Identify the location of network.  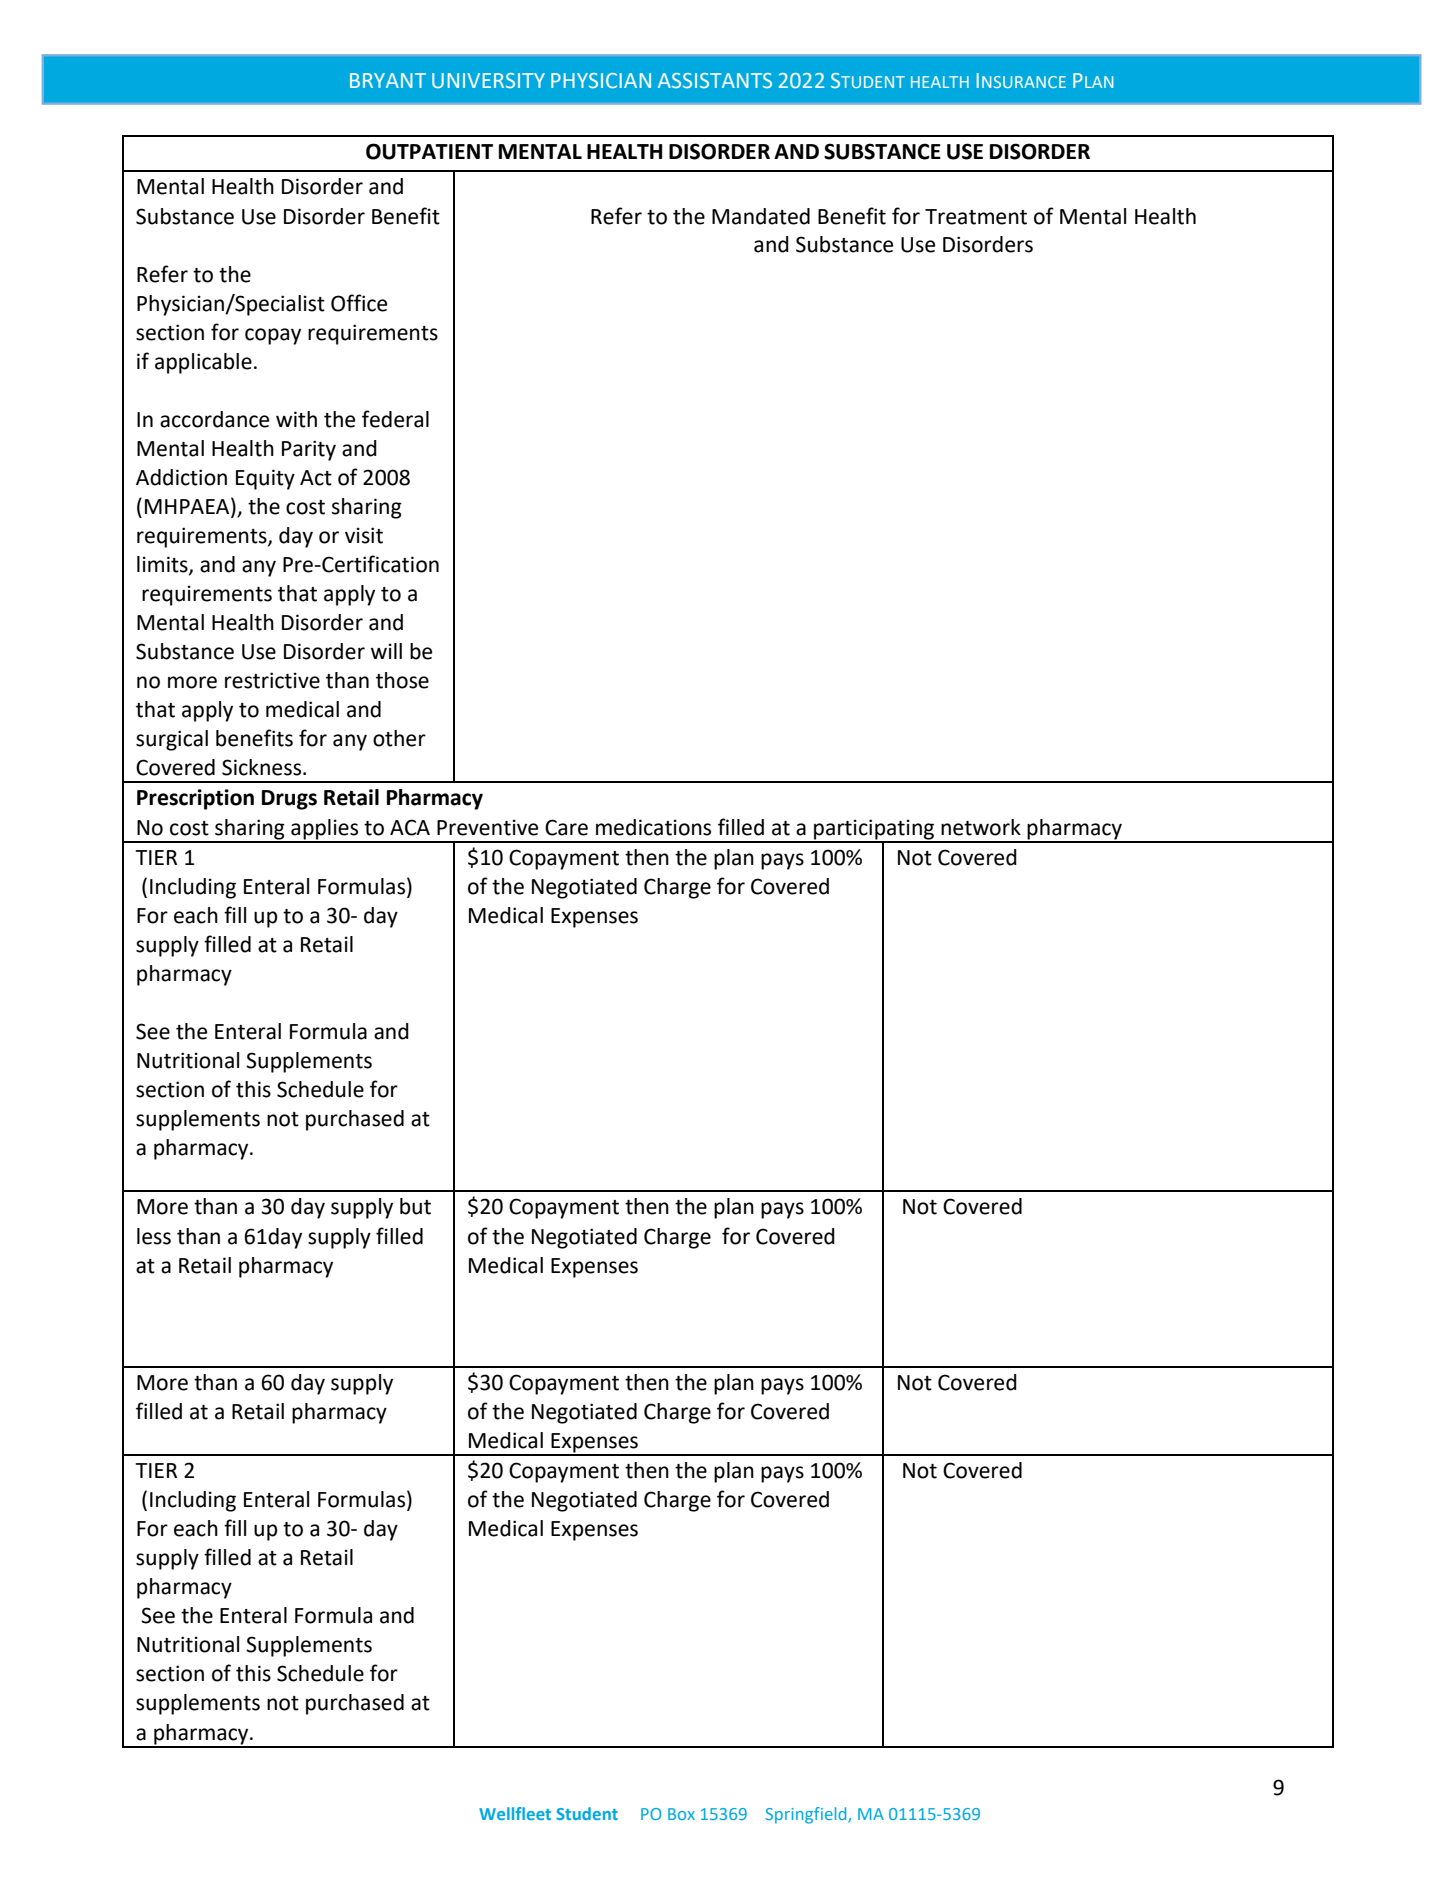
(981, 827).
